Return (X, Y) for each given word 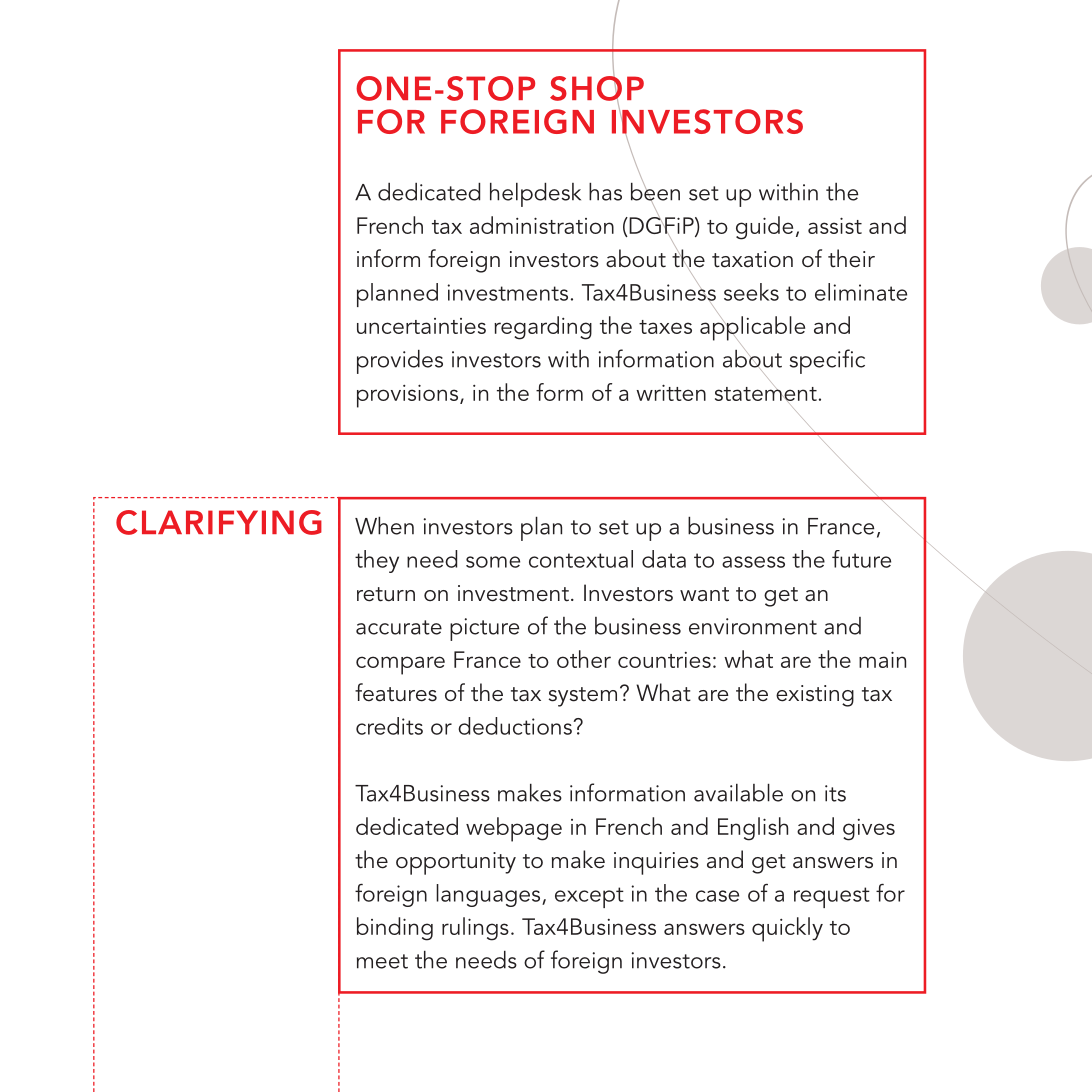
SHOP (597, 87)
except (589, 897)
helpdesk (535, 195)
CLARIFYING (219, 522)
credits (389, 726)
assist (835, 225)
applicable (752, 329)
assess (753, 562)
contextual (581, 559)
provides (400, 362)
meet (382, 961)
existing (815, 696)
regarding (543, 328)
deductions (515, 726)
